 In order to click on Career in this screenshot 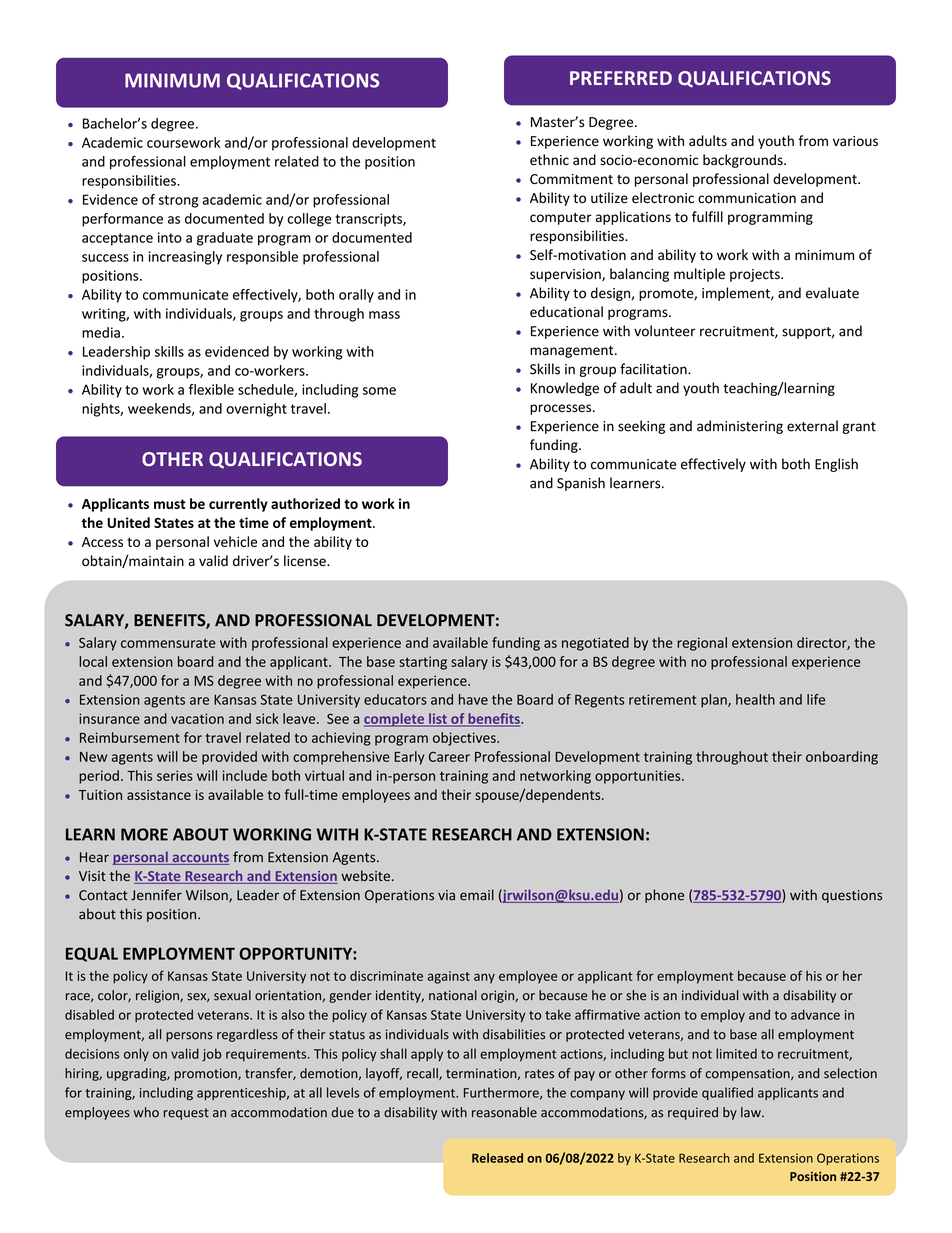, I will do `click(449, 756)`.
